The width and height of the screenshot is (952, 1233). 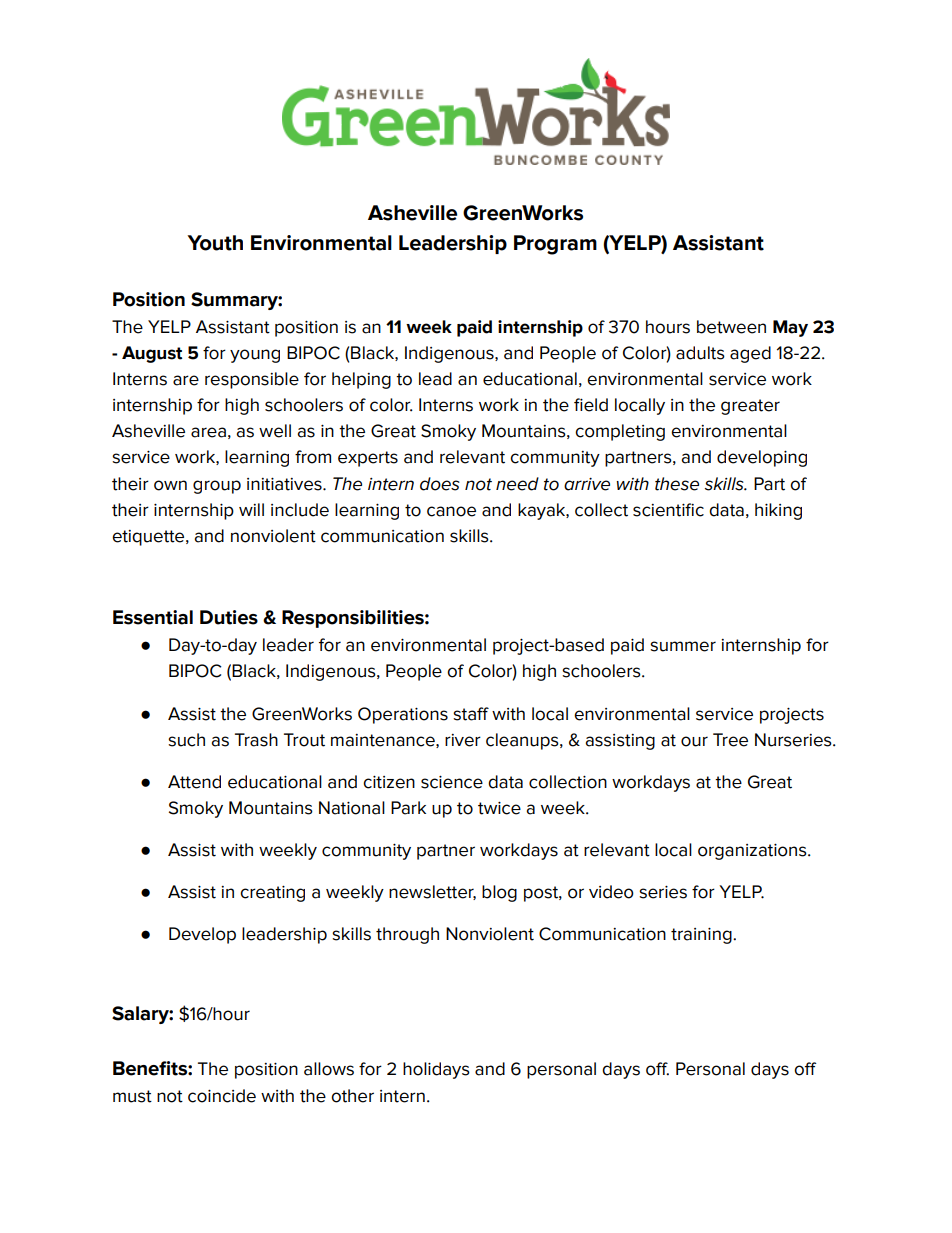 I want to click on Youth, so click(x=215, y=243).
